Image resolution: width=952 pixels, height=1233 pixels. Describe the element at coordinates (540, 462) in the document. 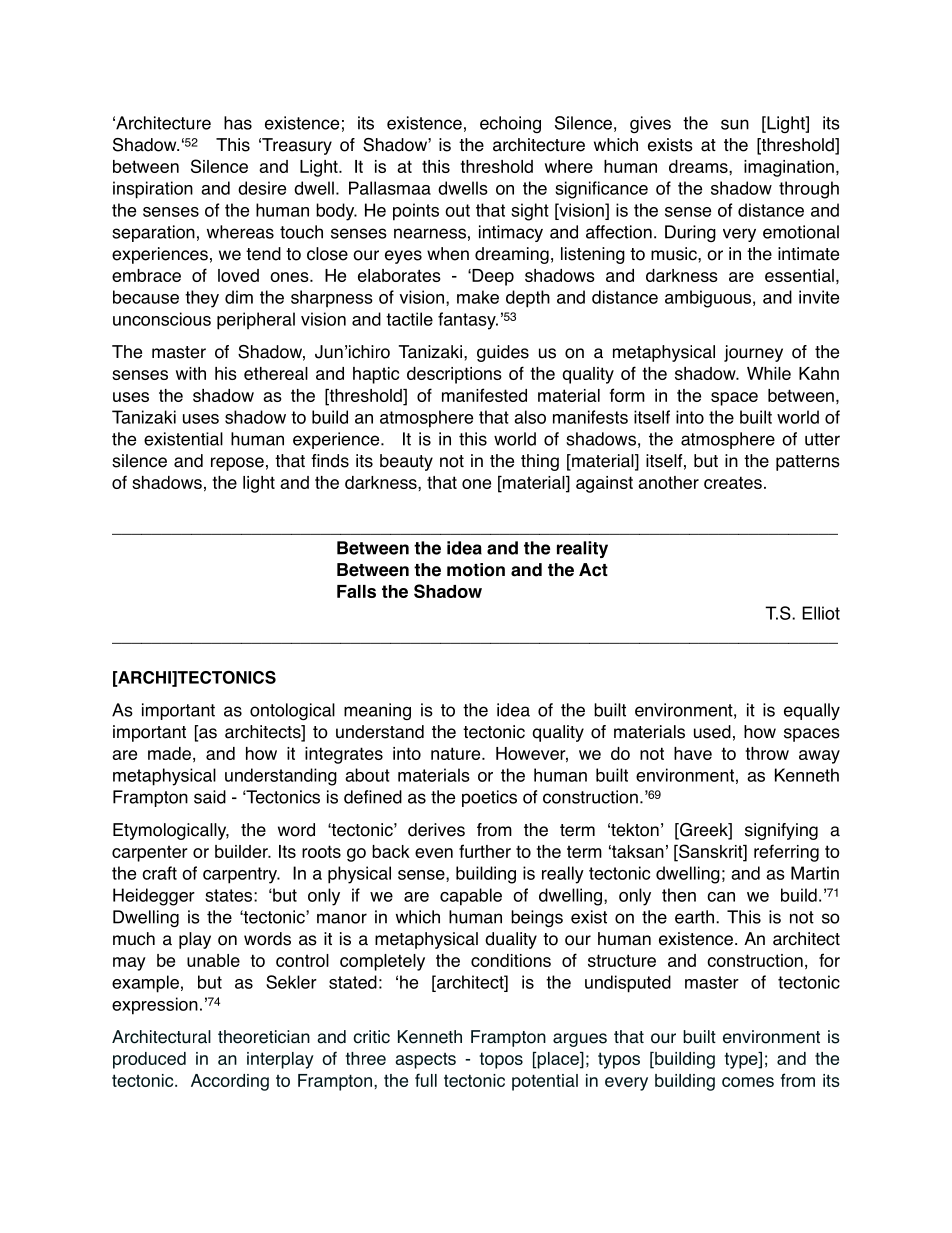

I see `thing` at that location.
